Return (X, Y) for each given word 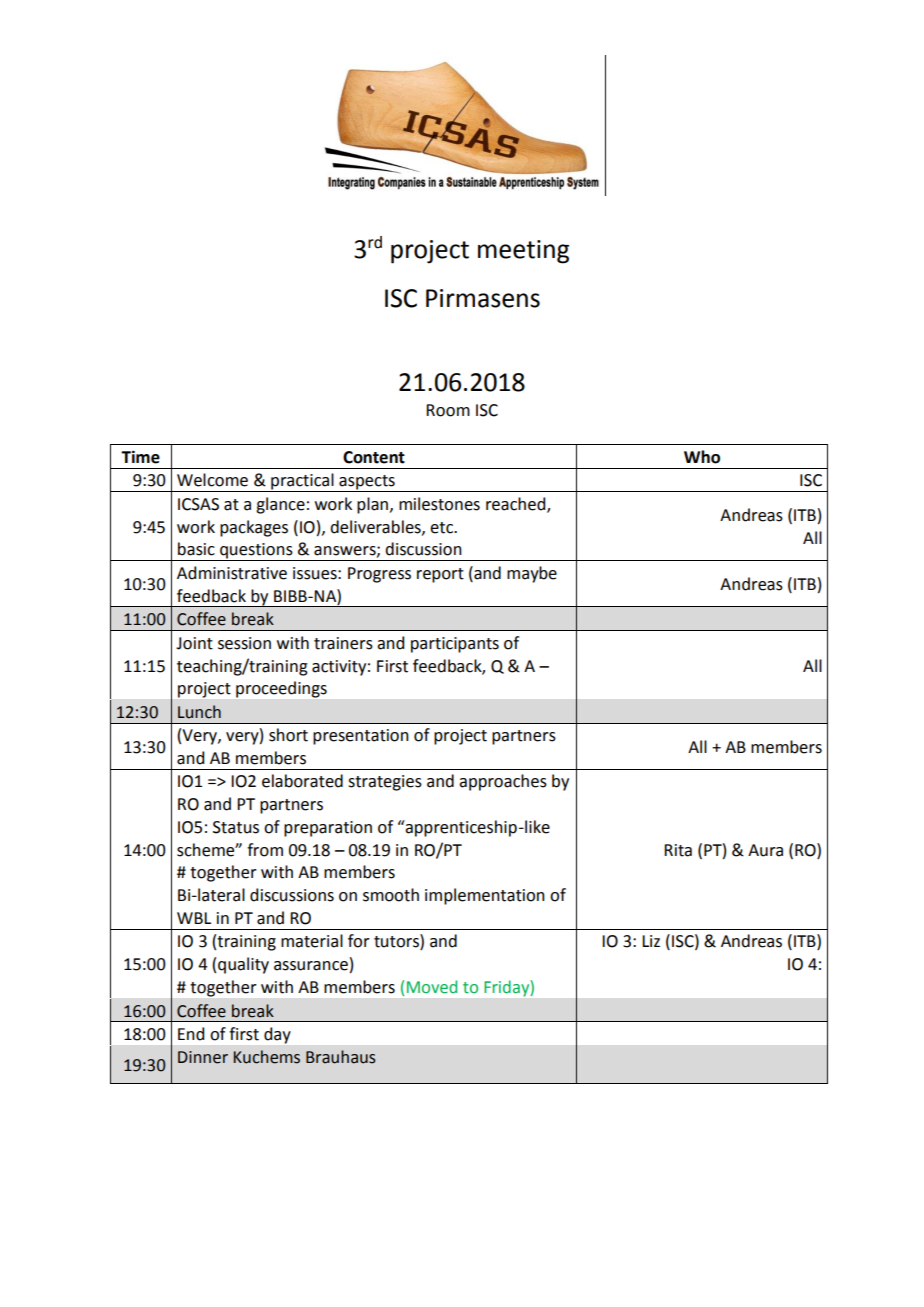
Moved (432, 987)
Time (140, 457)
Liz (651, 941)
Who (702, 457)
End (191, 1034)
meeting (523, 252)
